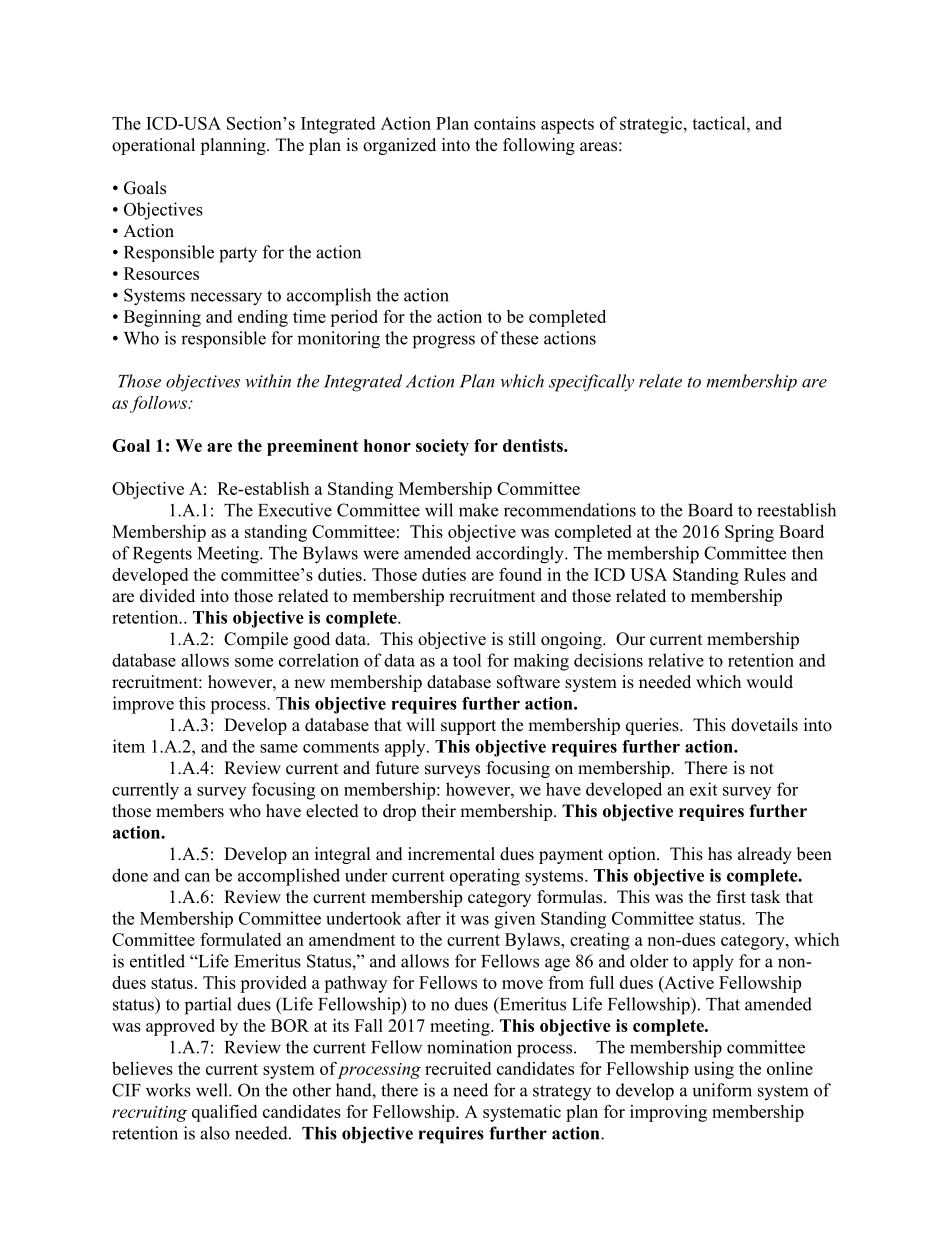 This screenshot has height=1233, width=952. I want to click on operational, so click(153, 146).
